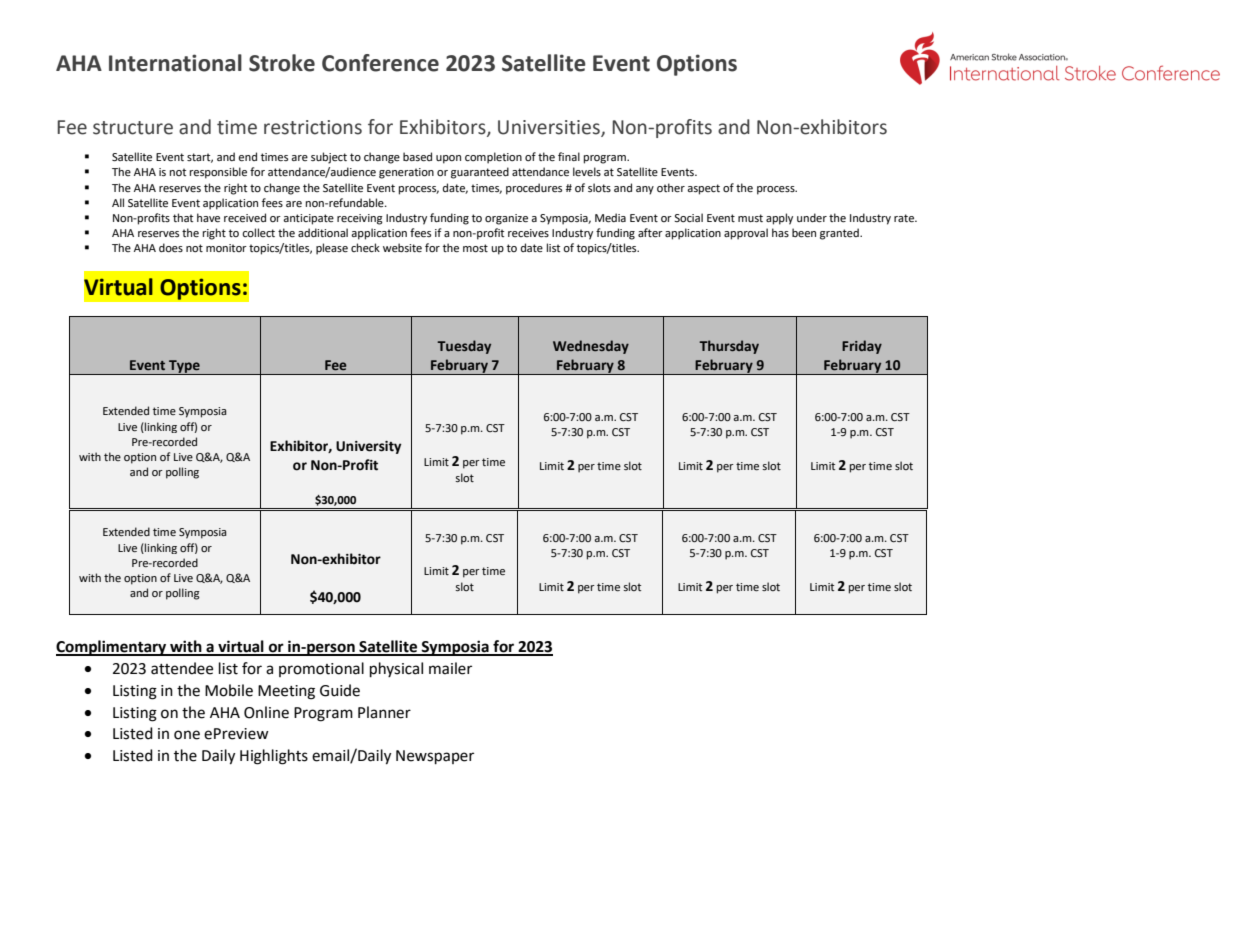 Image resolution: width=1233 pixels, height=952 pixels. I want to click on monitor, so click(226, 248).
